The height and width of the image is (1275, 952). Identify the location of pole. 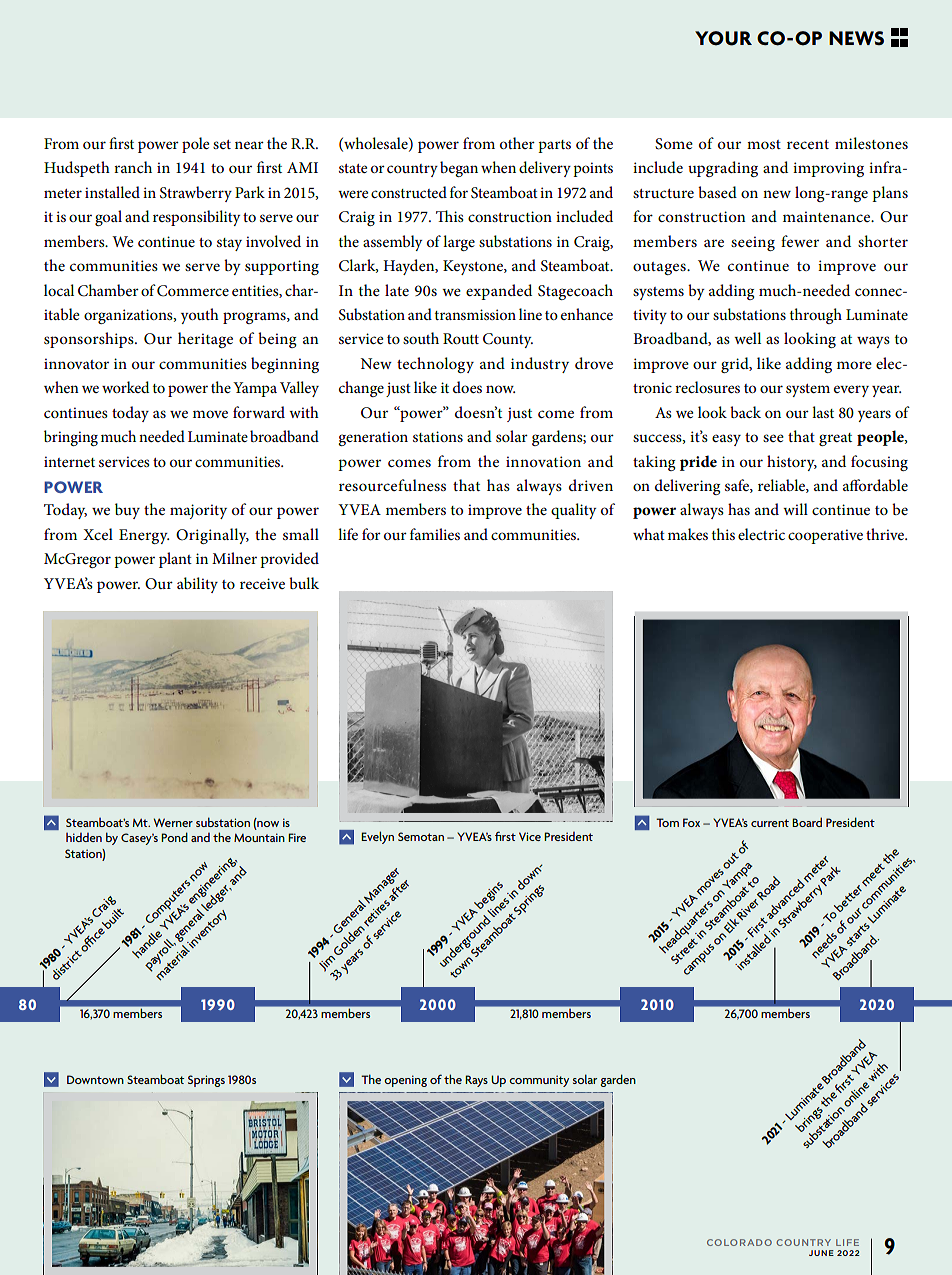
(195, 145).
